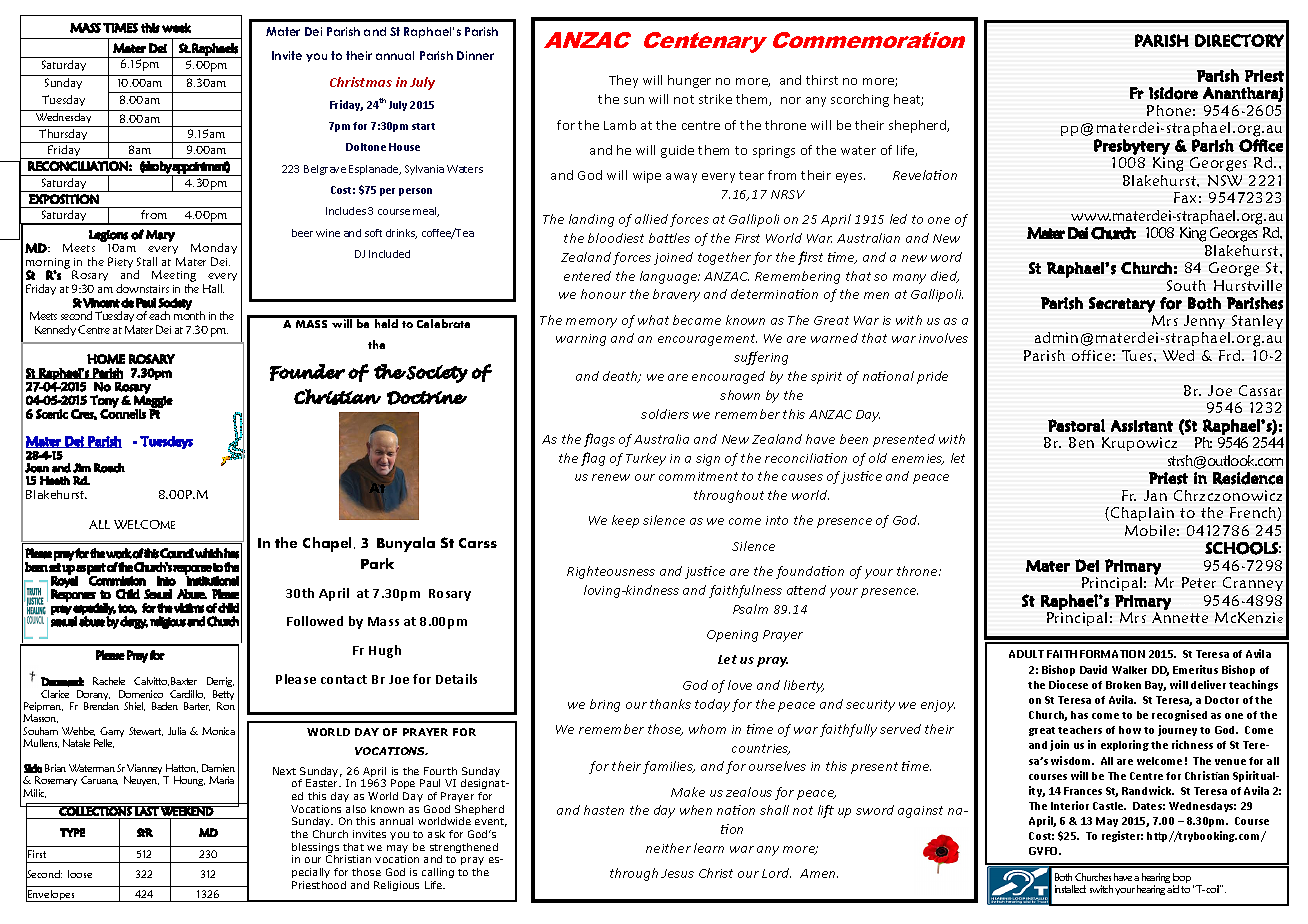 Image resolution: width=1308 pixels, height=924 pixels. What do you see at coordinates (1239, 40) in the page?
I see `DIRECTORY` at bounding box center [1239, 40].
